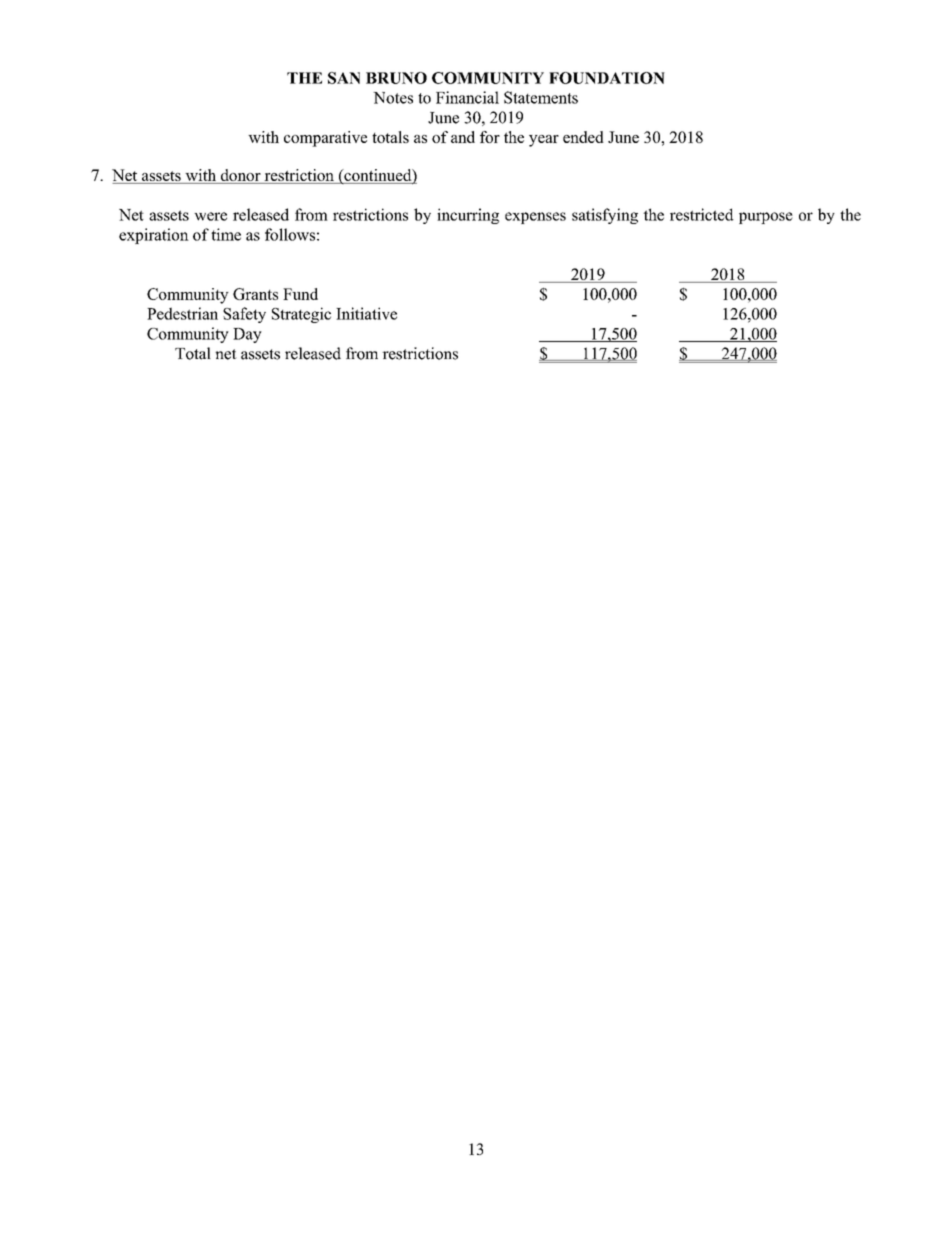 The image size is (952, 1233). I want to click on donor, so click(240, 176).
